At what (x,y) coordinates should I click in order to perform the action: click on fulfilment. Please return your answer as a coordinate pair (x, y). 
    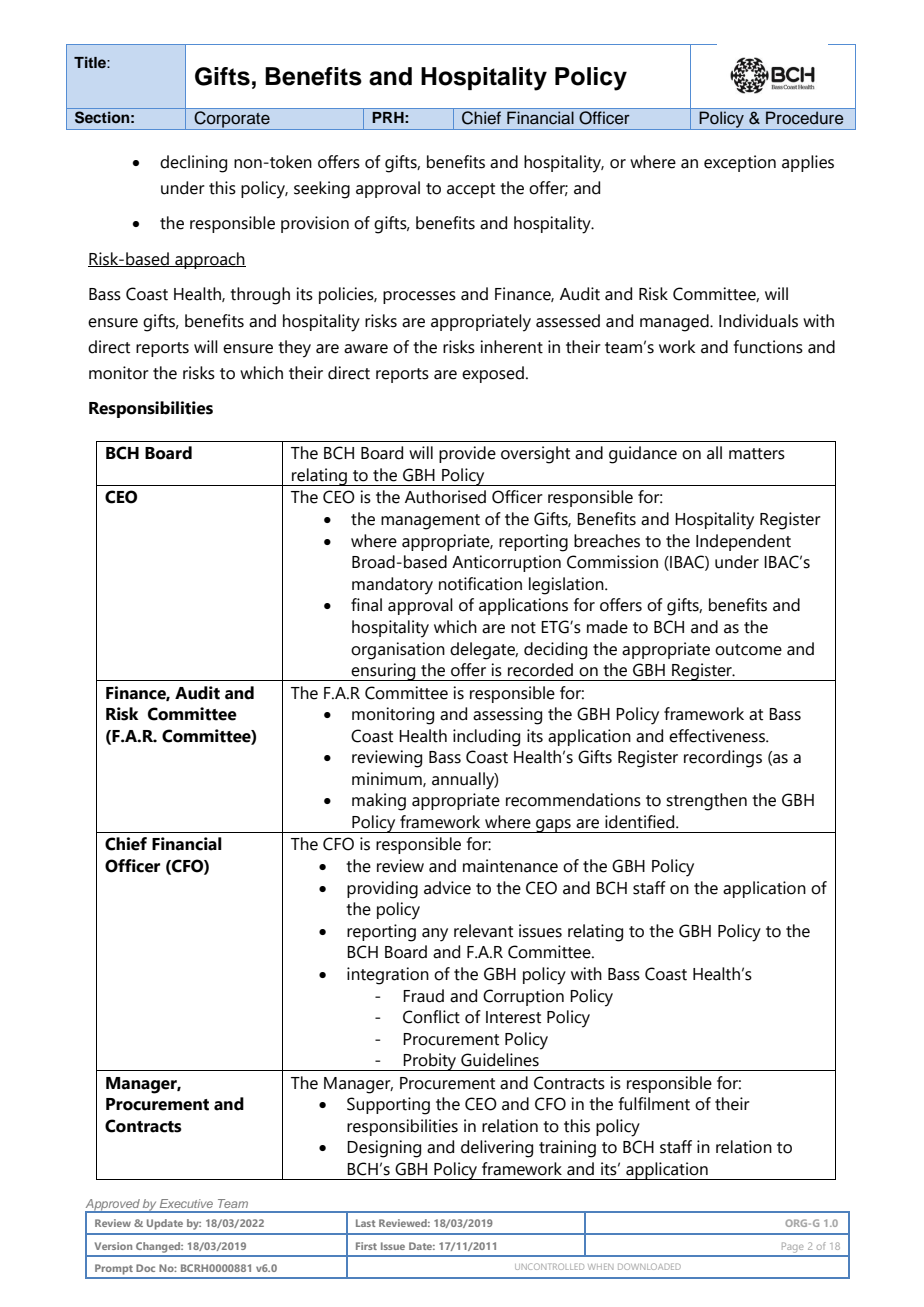
    Looking at the image, I should click on (654, 1104).
